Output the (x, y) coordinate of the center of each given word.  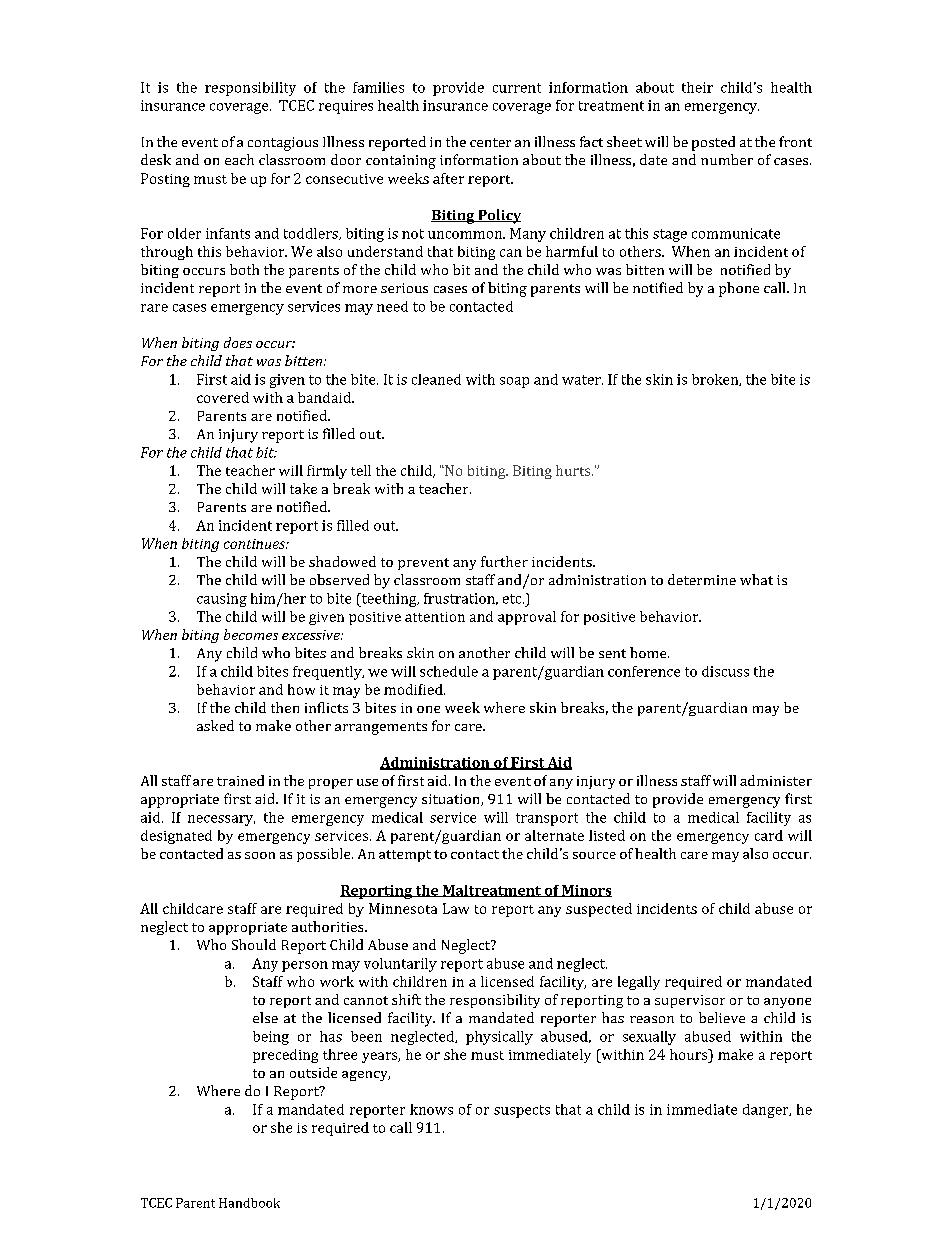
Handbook (249, 1203)
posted (713, 143)
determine (702, 579)
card (769, 835)
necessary (221, 820)
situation (452, 800)
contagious (283, 144)
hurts (574, 470)
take (303, 488)
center (490, 142)
